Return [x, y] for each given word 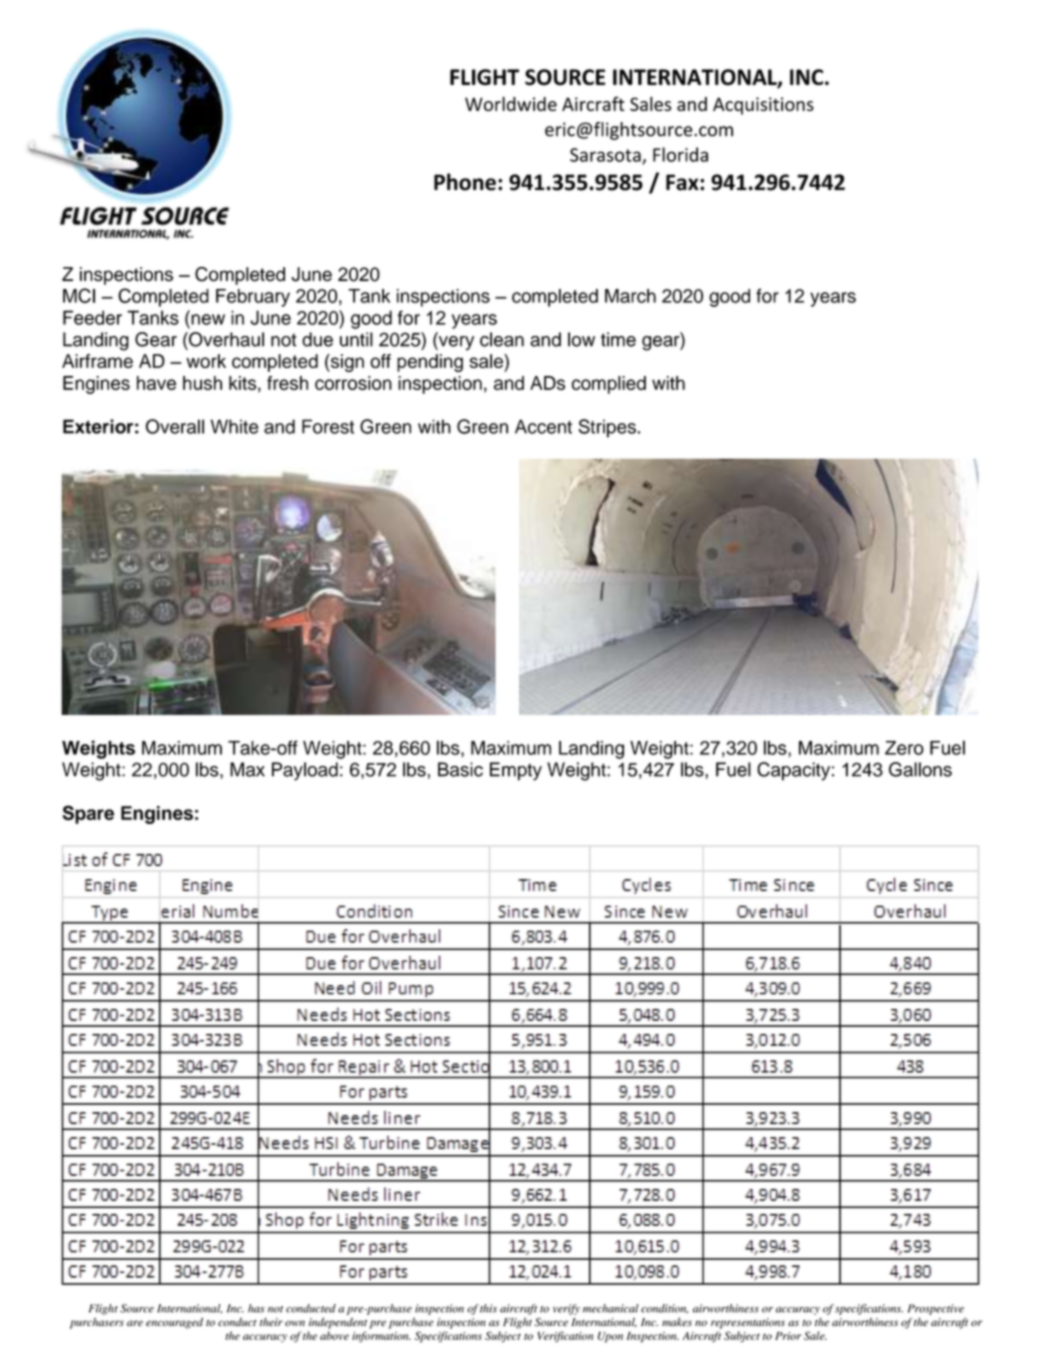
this [488, 1308]
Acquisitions [763, 106]
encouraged [174, 1323]
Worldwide [511, 103]
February [253, 298]
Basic [460, 769]
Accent [543, 426]
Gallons [920, 769]
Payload [305, 771]
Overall [175, 426]
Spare [88, 814]
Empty [516, 771]
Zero [904, 748]
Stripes [607, 428]
